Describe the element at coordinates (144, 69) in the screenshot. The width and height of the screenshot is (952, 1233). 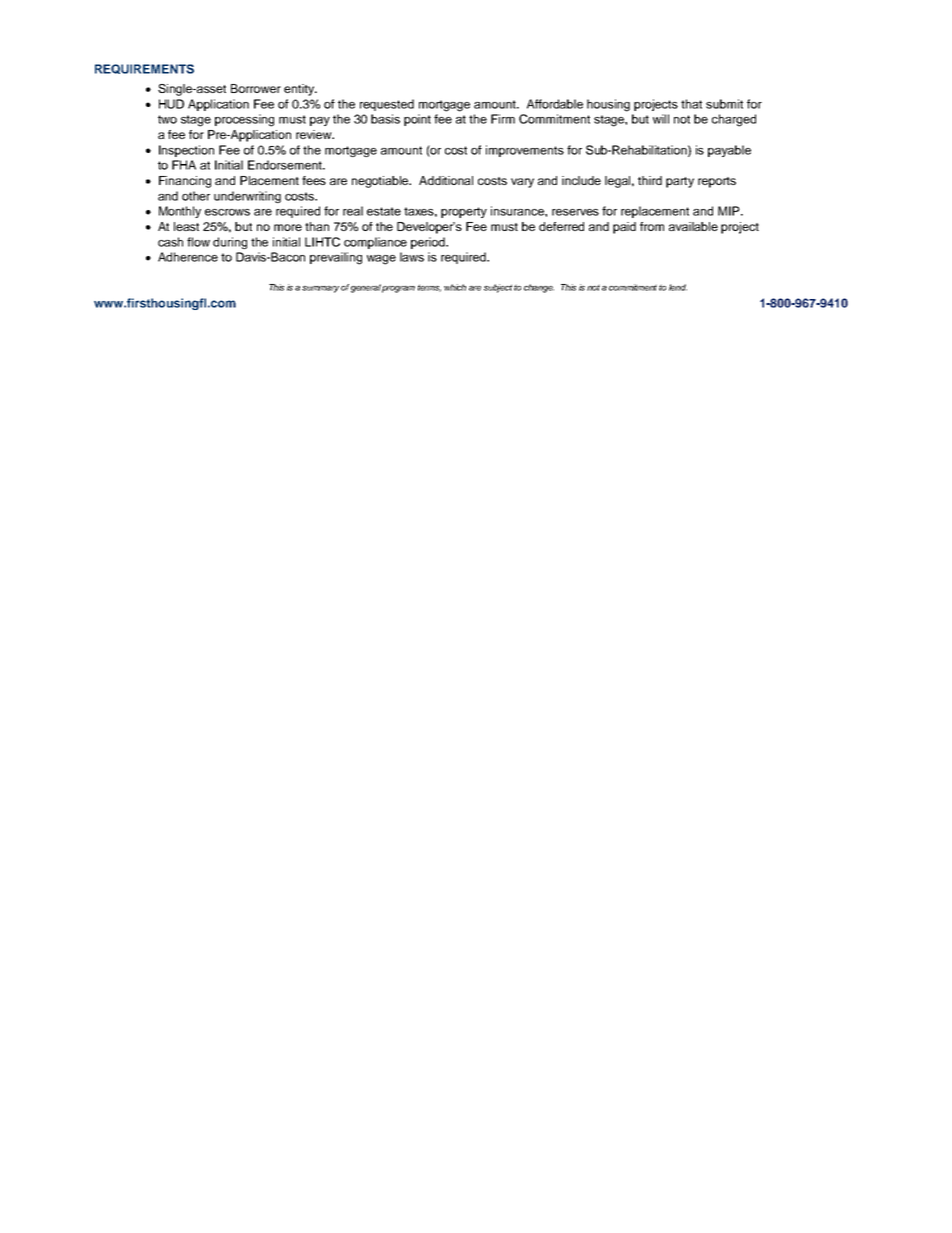
I see `REQUIREMENTS` at that location.
